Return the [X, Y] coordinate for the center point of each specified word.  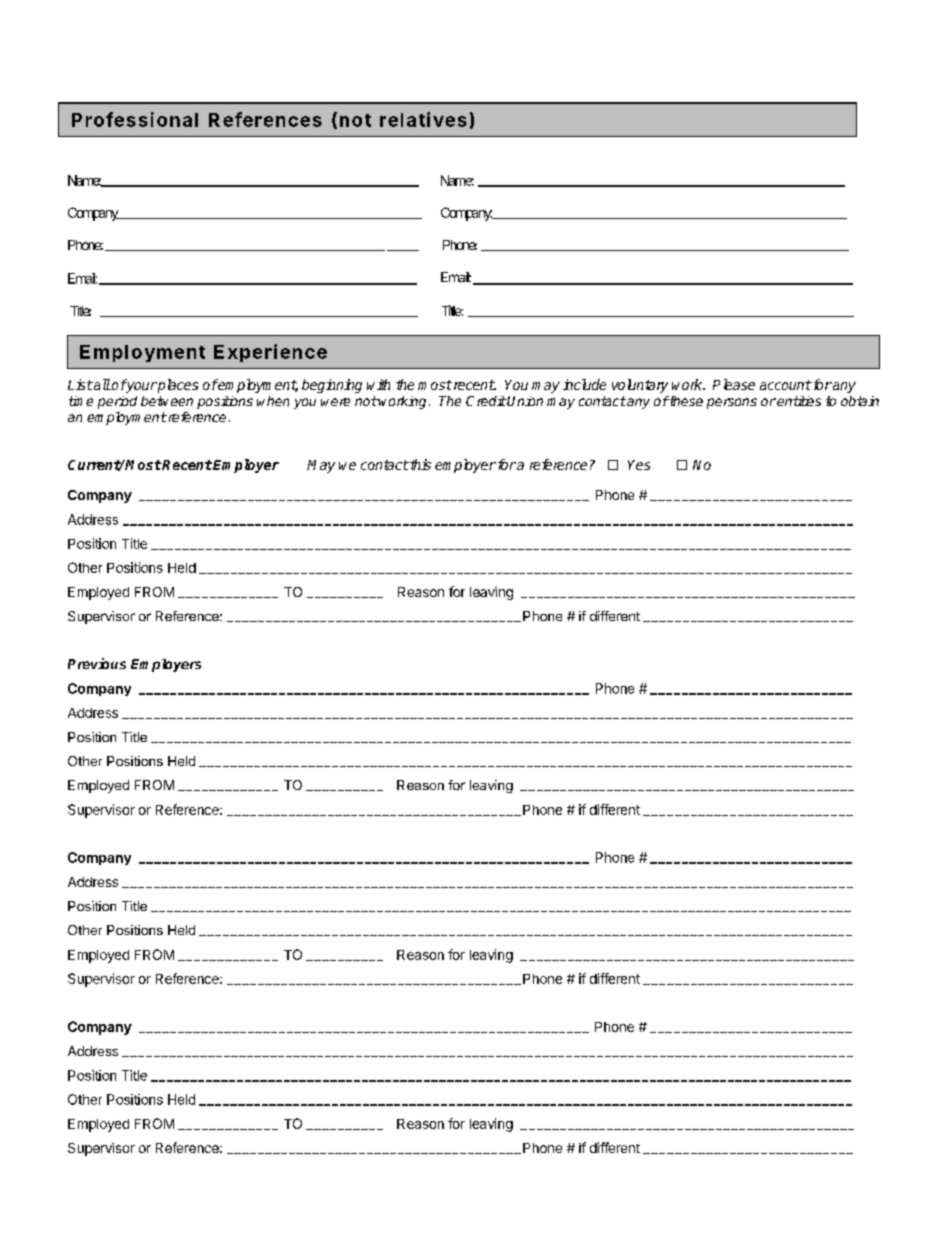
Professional [135, 119]
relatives [423, 119]
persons [732, 403]
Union [524, 401]
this [419, 464]
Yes [639, 465]
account [786, 385]
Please [734, 384]
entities [799, 401]
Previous [97, 663]
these [685, 401]
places [177, 386]
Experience [270, 353]
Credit [486, 401]
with [378, 384]
